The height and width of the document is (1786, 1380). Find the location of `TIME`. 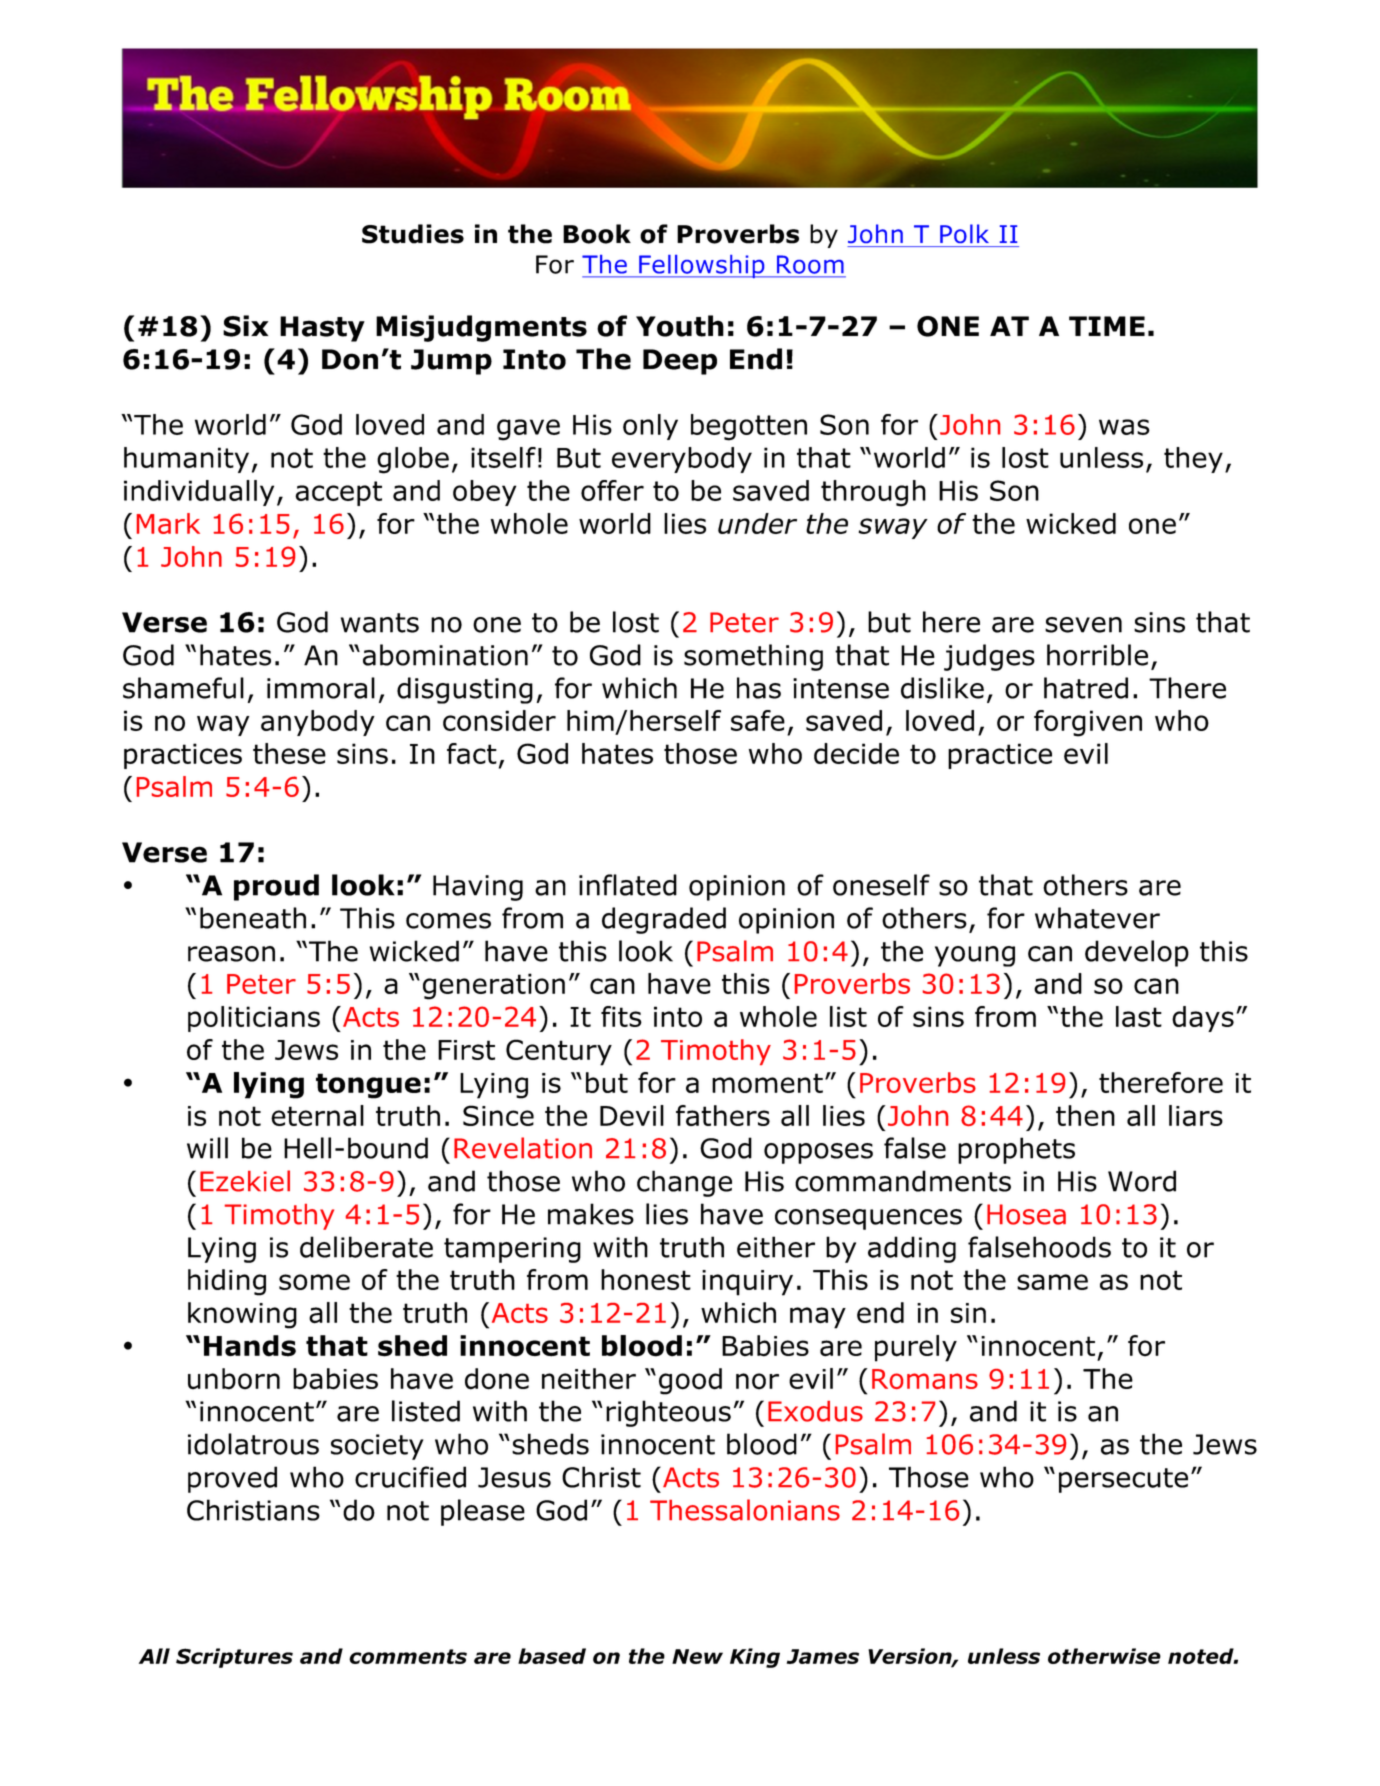

TIME is located at coordinates (1107, 326).
